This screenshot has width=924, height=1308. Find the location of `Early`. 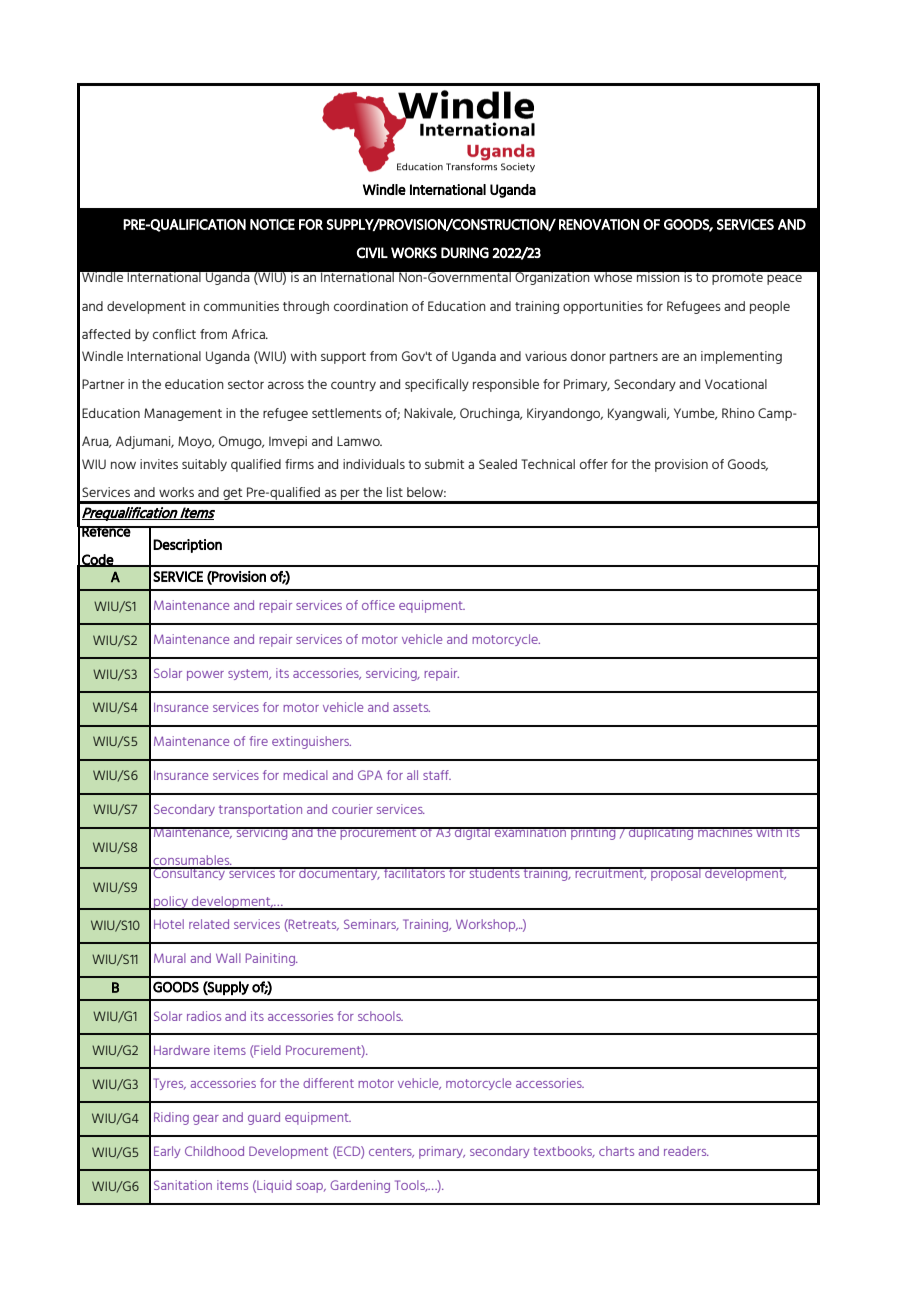

Early is located at coordinates (167, 1152).
